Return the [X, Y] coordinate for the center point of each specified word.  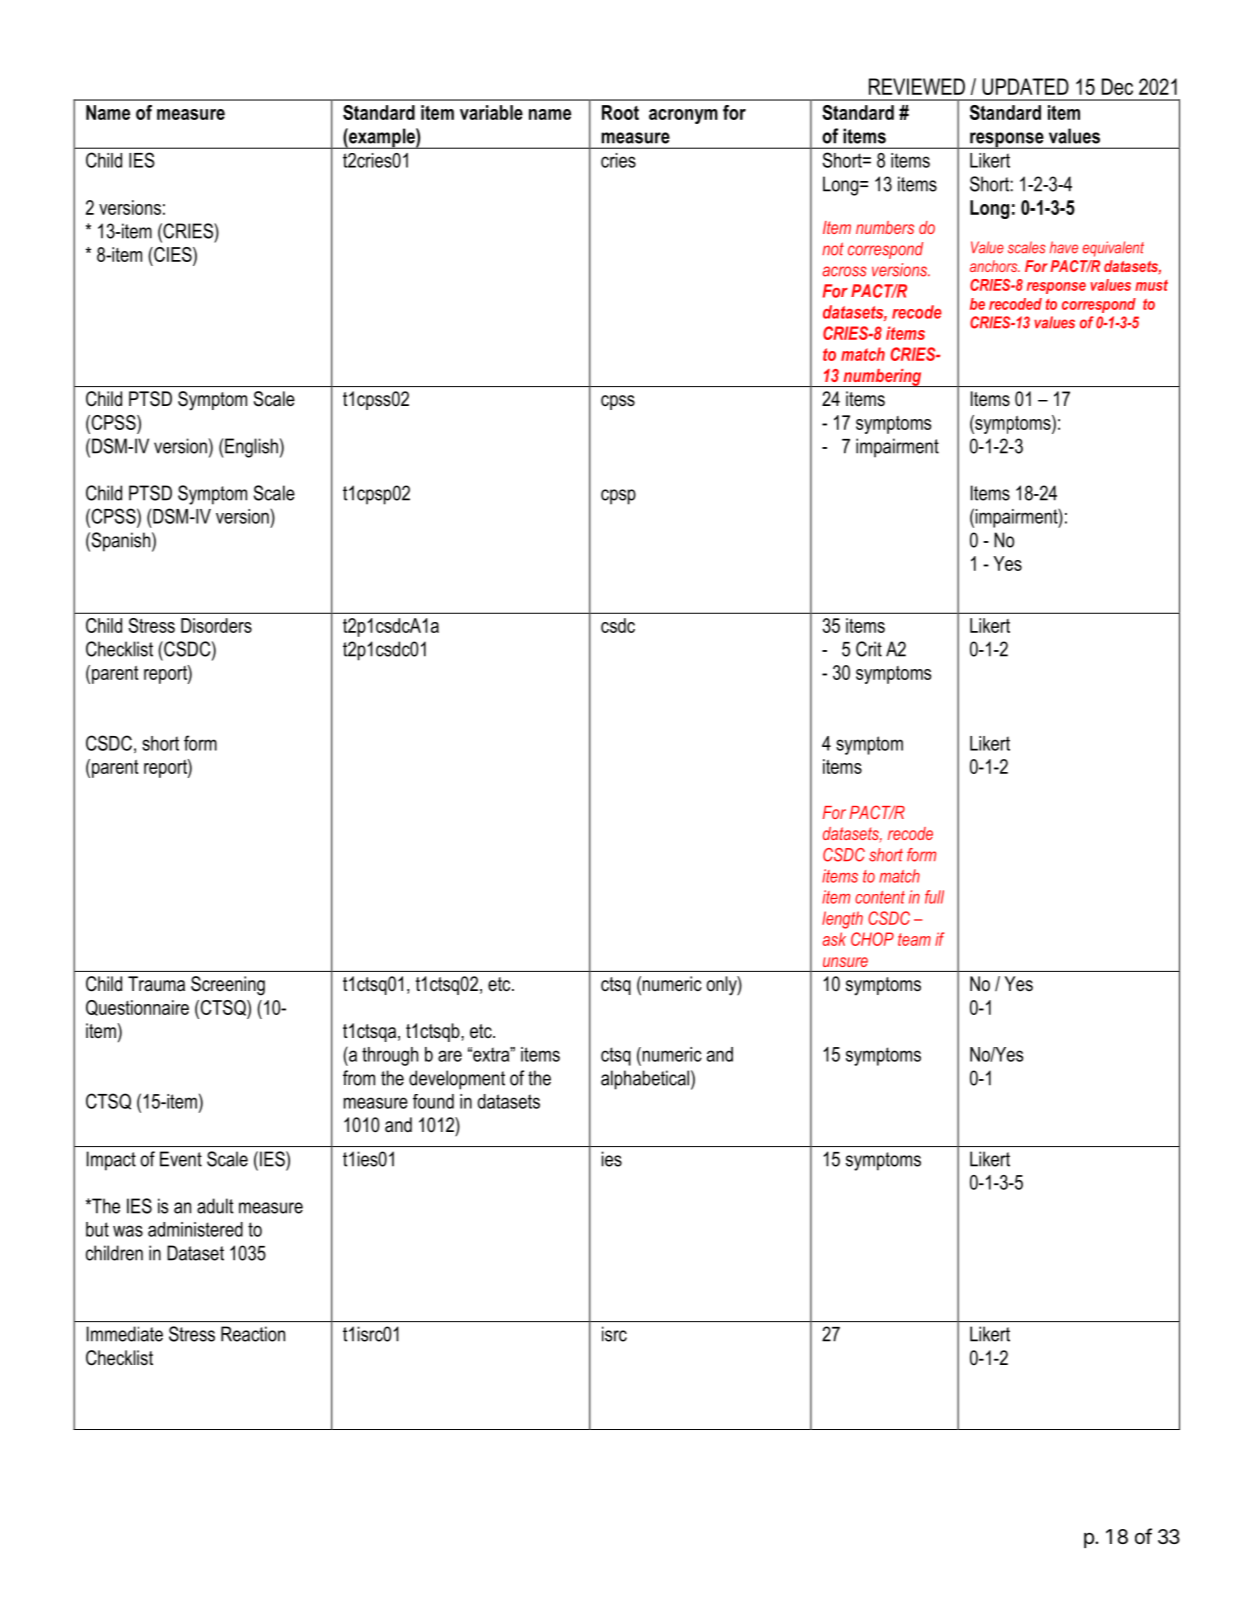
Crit [869, 649]
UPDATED [1025, 86]
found [433, 1101]
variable [491, 112]
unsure [845, 962]
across [844, 271]
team [914, 939]
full [934, 897]
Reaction [253, 1334]
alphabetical [645, 1080]
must [1151, 285]
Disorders [216, 625]
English [251, 448]
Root [620, 112]
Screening [228, 986]
